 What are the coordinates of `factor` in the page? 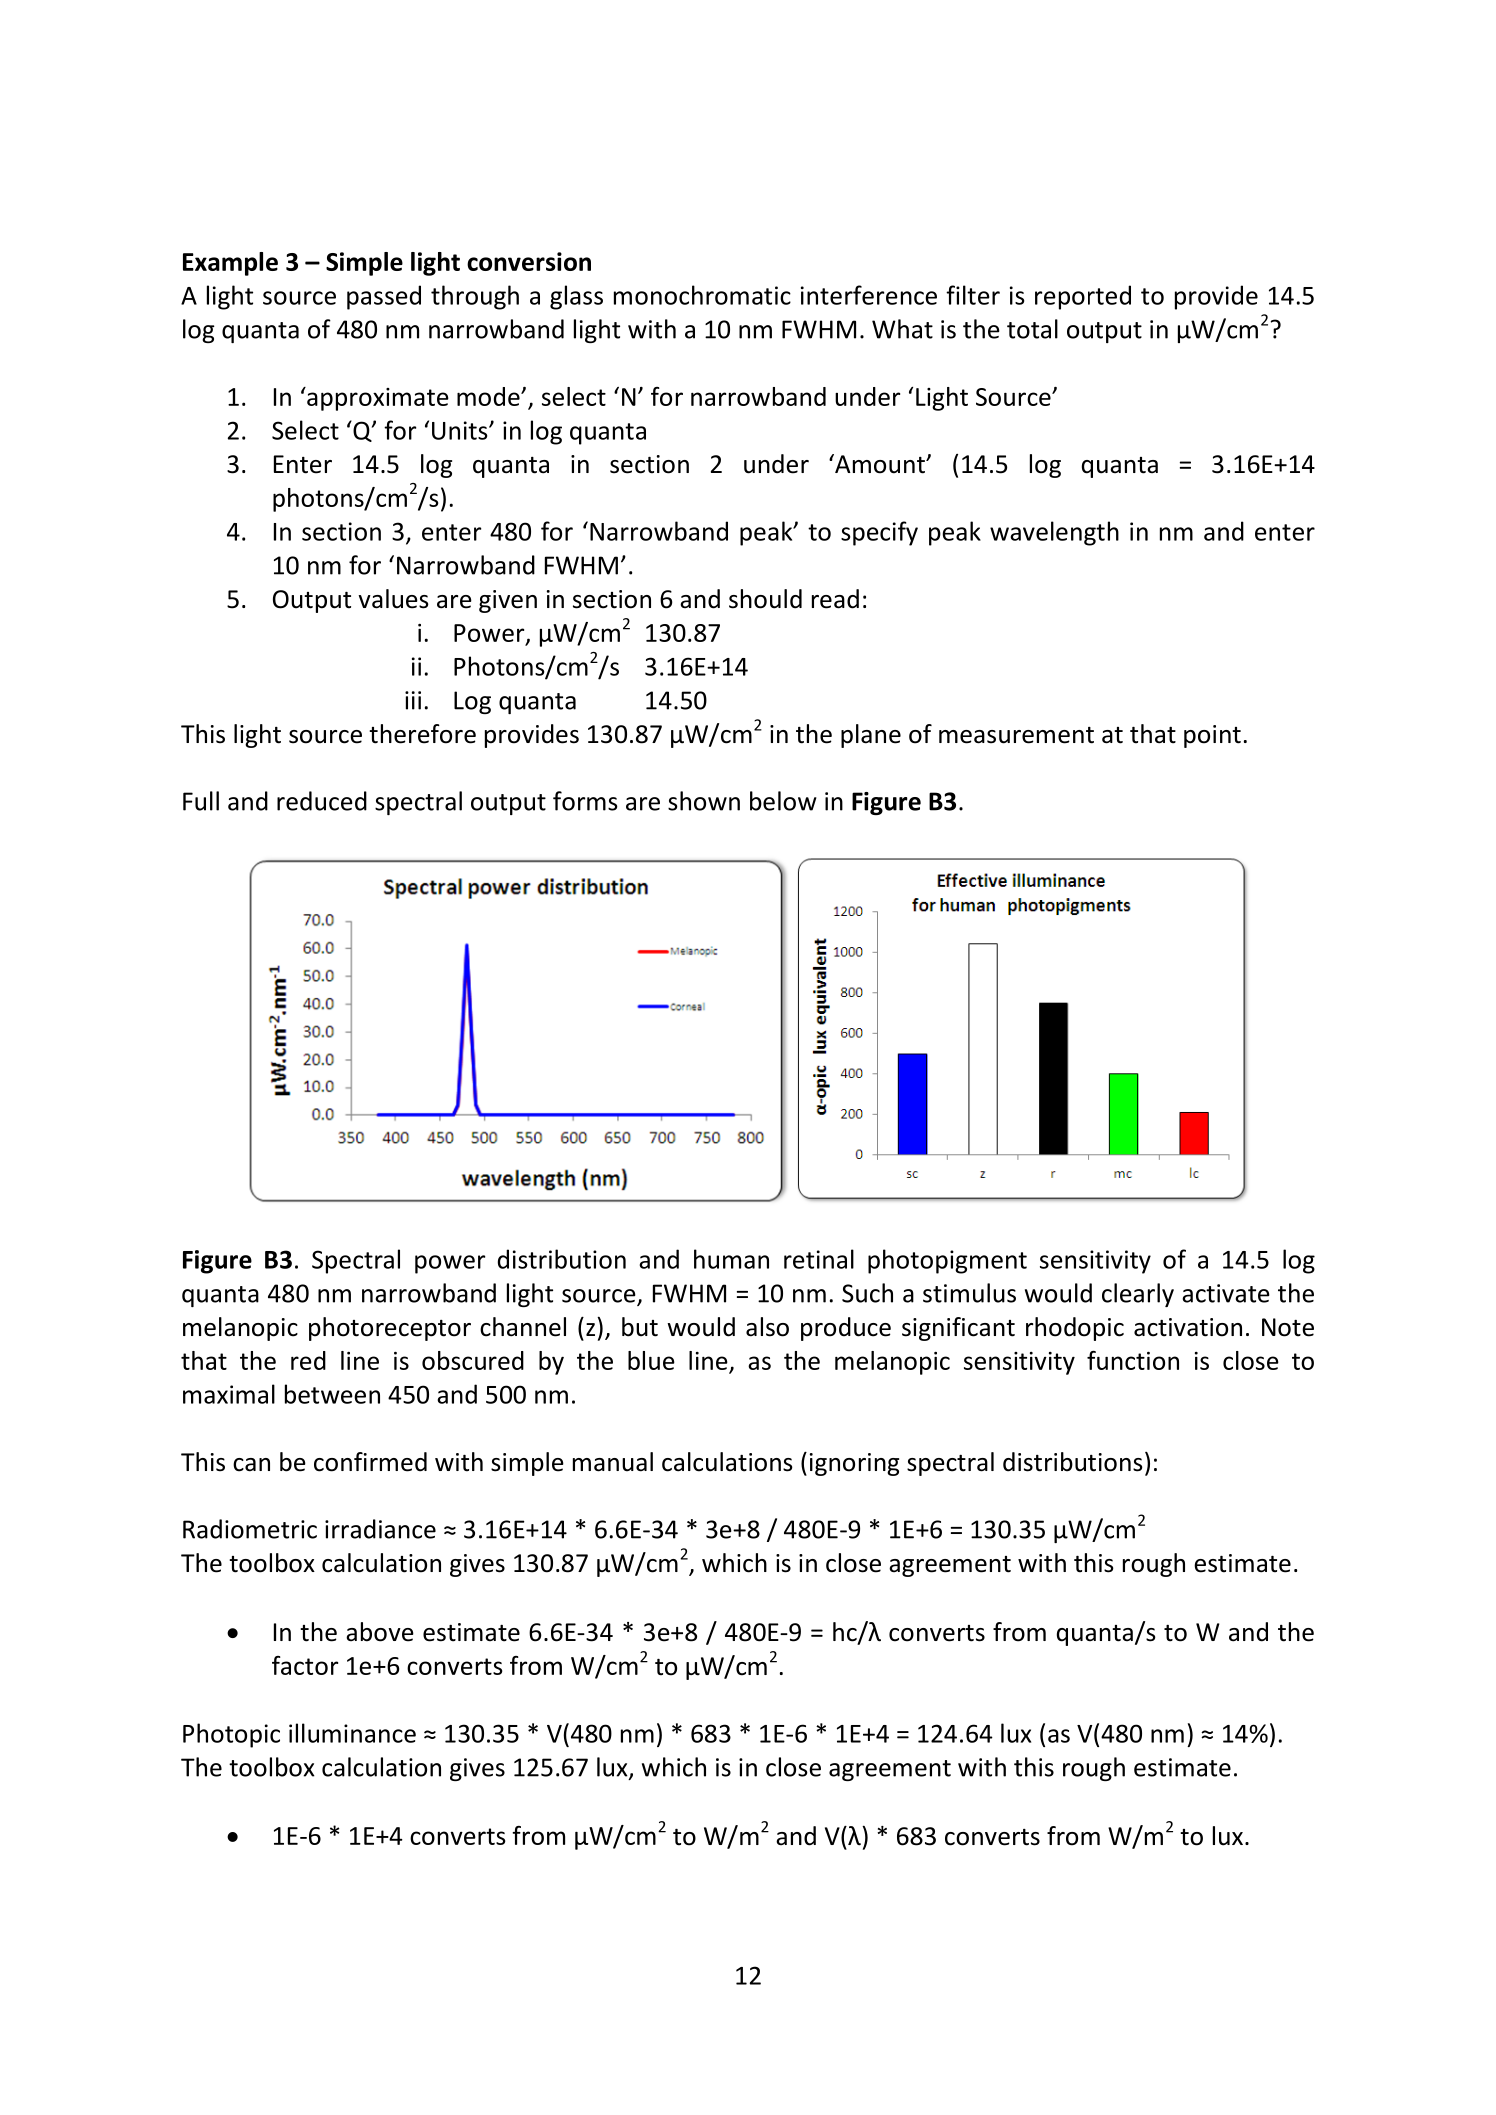 It's located at (305, 1665).
